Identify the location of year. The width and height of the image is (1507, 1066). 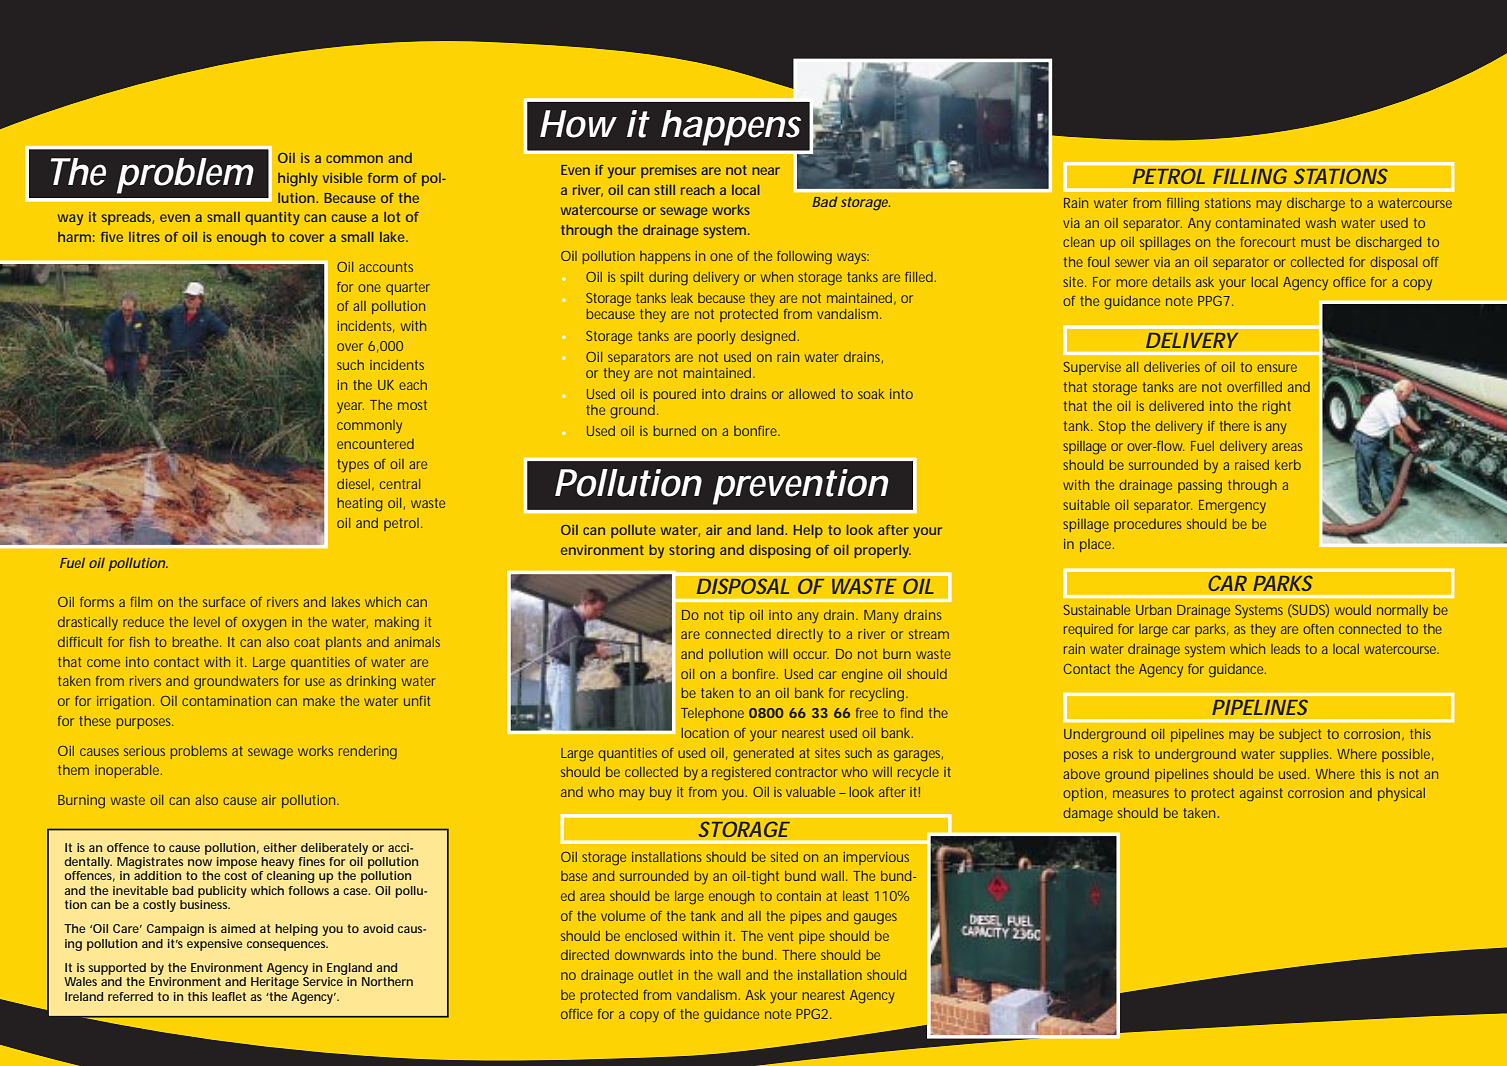
(350, 407).
